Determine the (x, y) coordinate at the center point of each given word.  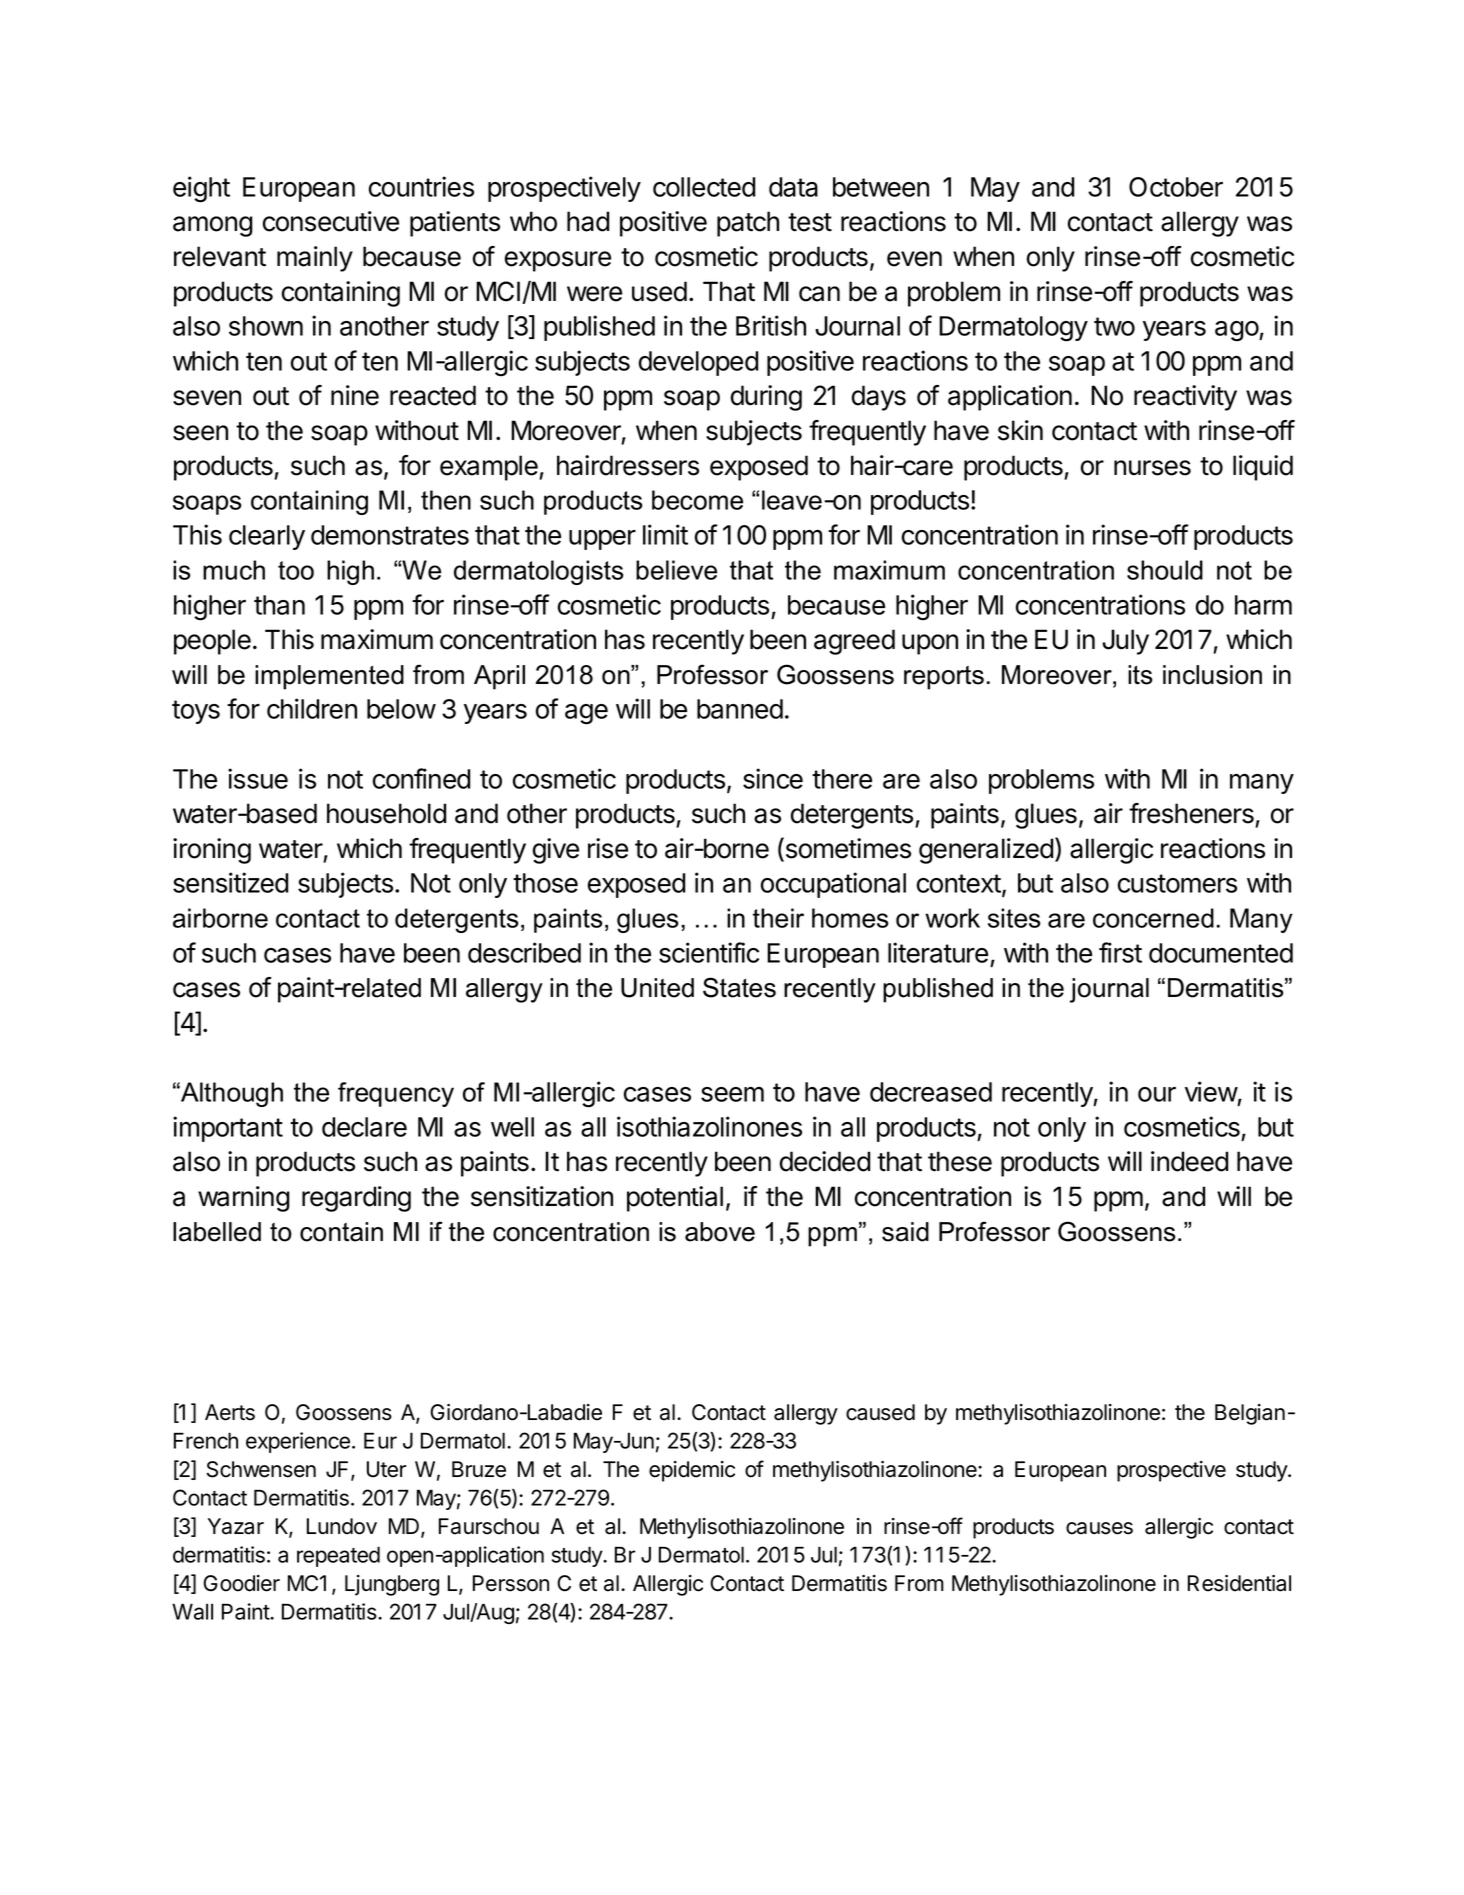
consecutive (331, 221)
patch (748, 224)
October (1176, 187)
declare (364, 1127)
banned (740, 709)
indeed (1189, 1161)
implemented (329, 677)
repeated (338, 1556)
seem (732, 1094)
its (1140, 675)
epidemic (692, 1471)
